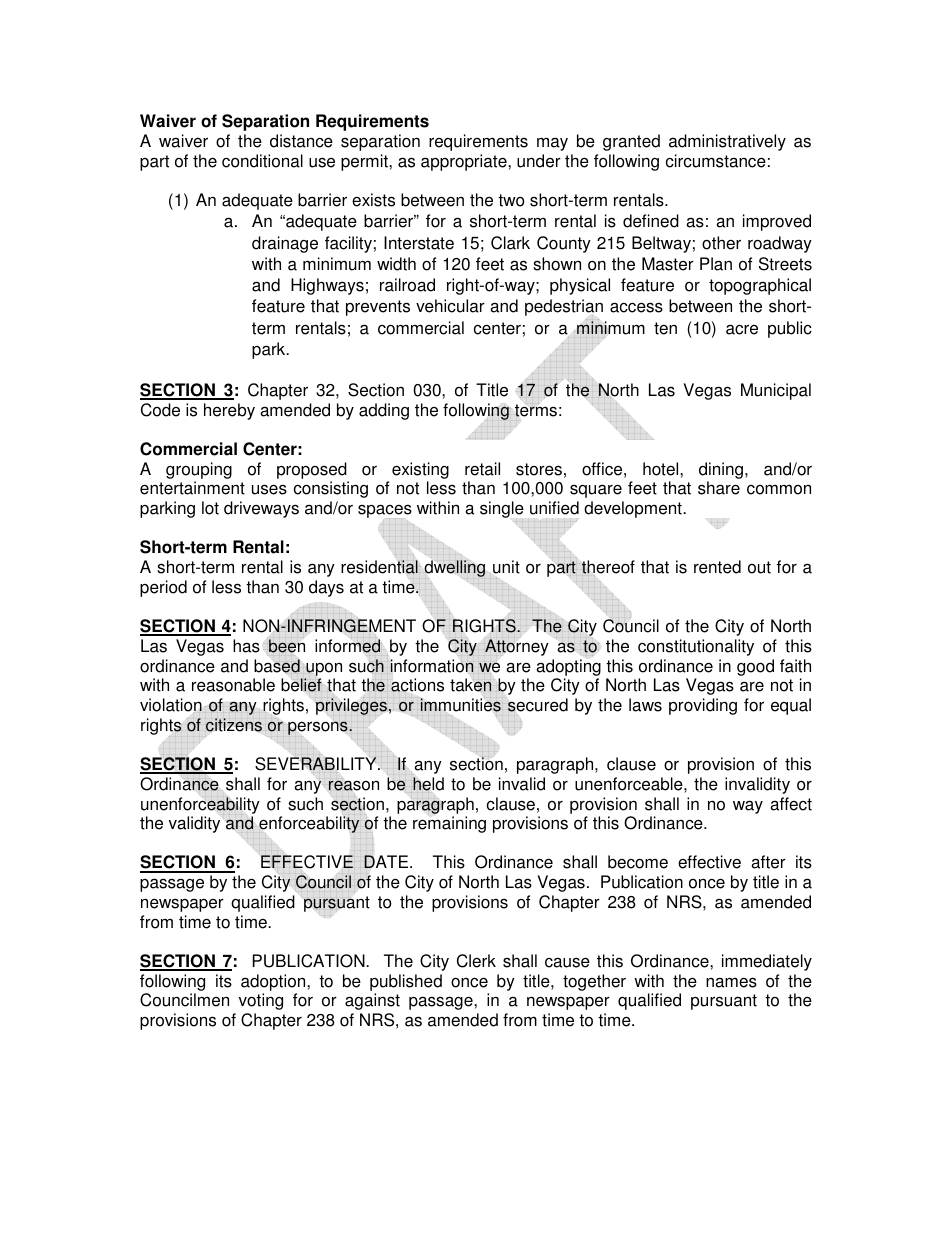 The height and width of the page is (1233, 952). What do you see at coordinates (703, 706) in the page?
I see `providing` at bounding box center [703, 706].
